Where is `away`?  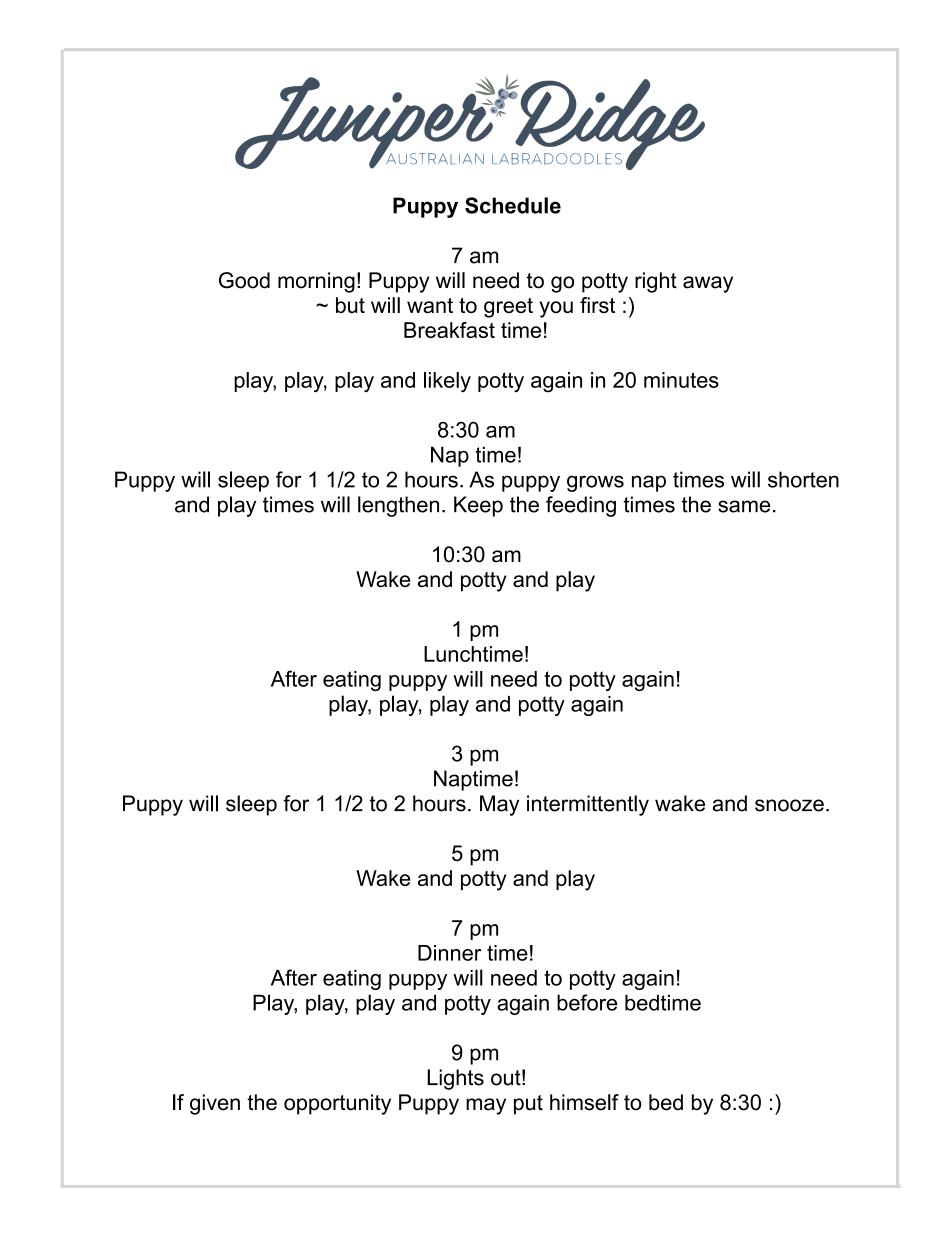 away is located at coordinates (708, 284).
